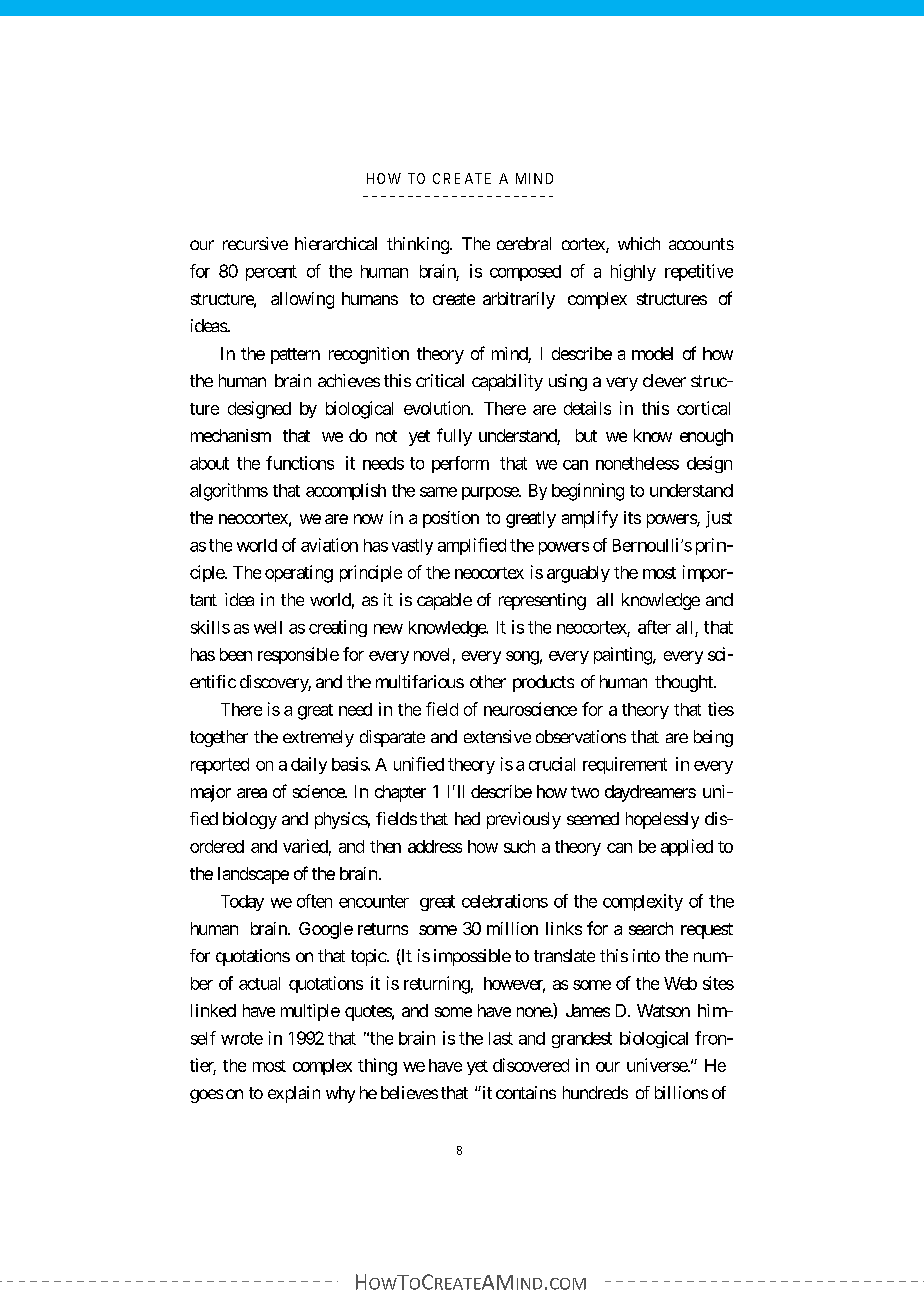 The height and width of the screenshot is (1303, 924). I want to click on operating, so click(299, 574).
